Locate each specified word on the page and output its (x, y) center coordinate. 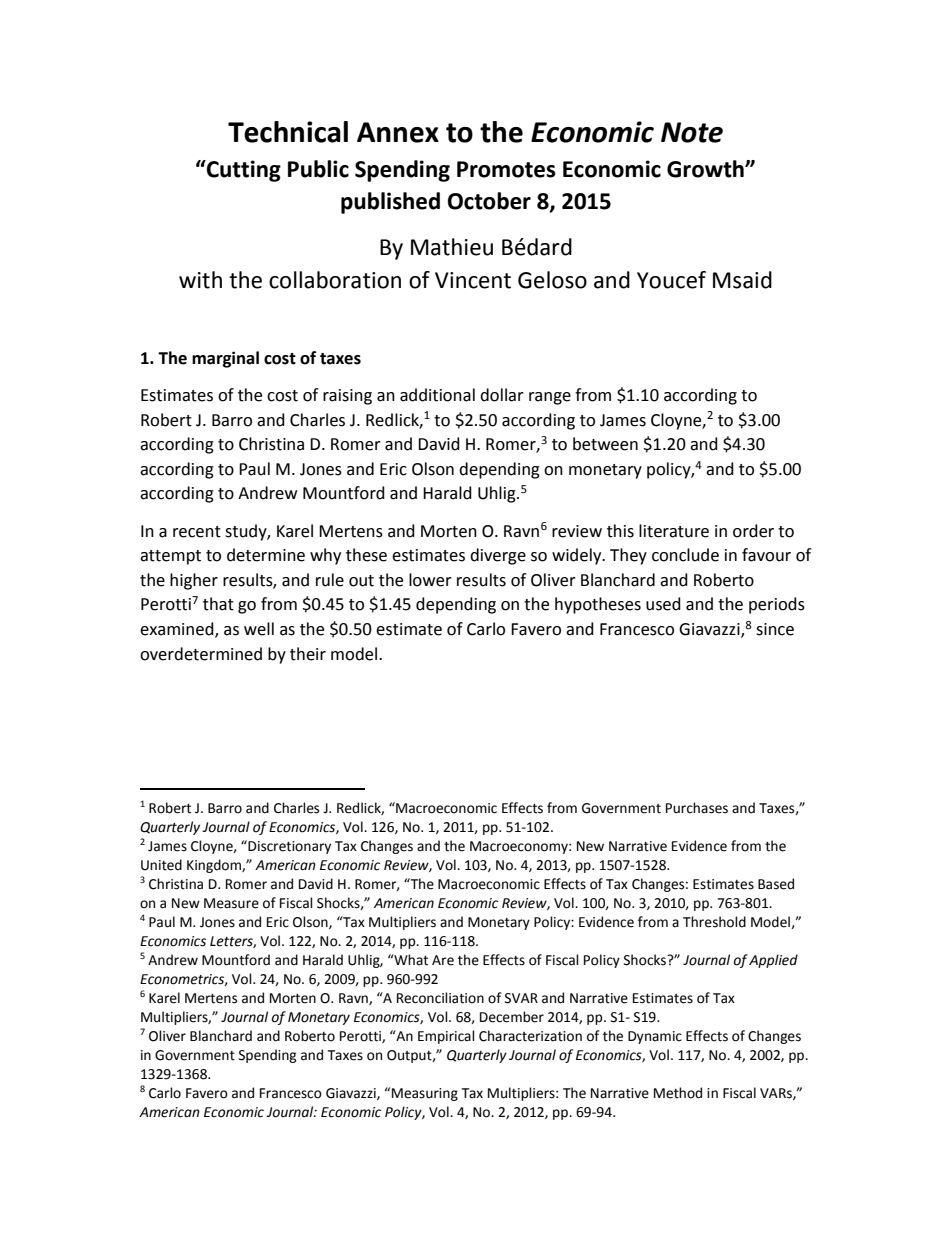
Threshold (714, 922)
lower (430, 580)
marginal (225, 359)
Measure (231, 903)
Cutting (243, 171)
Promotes (506, 169)
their (308, 654)
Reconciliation (440, 998)
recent (197, 532)
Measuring (425, 1094)
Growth (706, 169)
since (775, 629)
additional (437, 395)
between (605, 444)
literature (674, 531)
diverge (498, 556)
